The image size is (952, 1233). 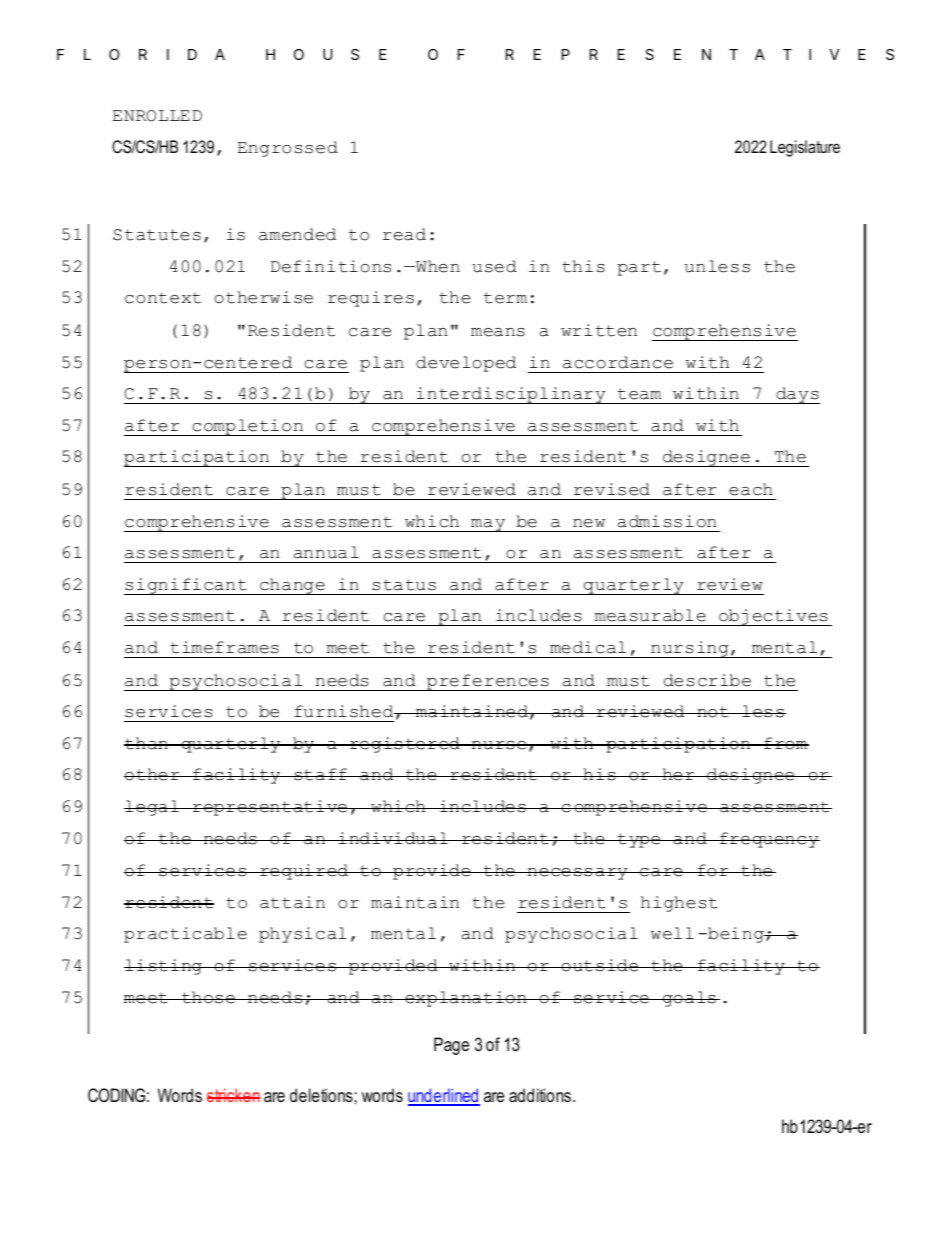 I want to click on each, so click(x=751, y=489).
